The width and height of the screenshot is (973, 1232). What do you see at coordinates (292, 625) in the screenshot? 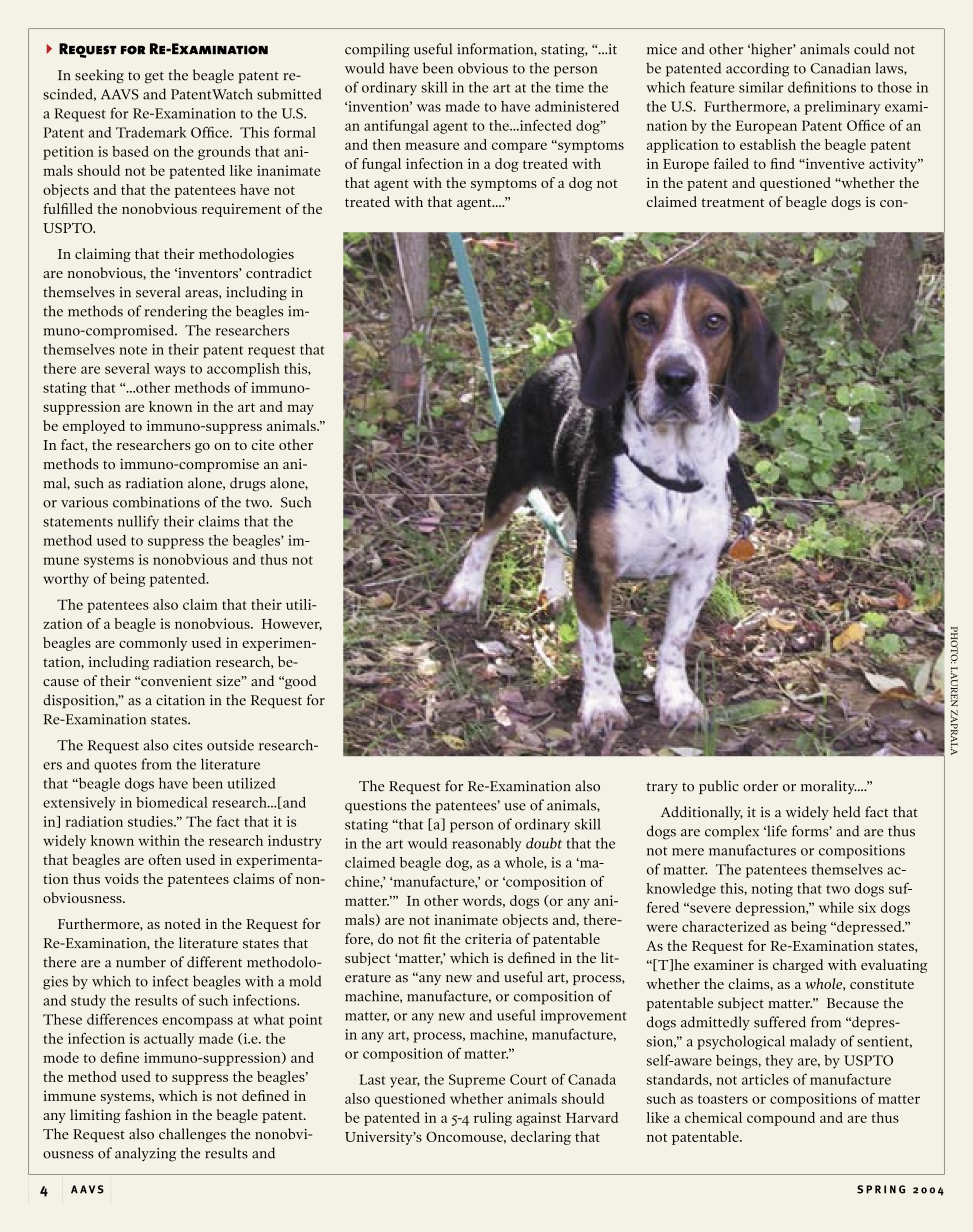
I see `However` at bounding box center [292, 625].
